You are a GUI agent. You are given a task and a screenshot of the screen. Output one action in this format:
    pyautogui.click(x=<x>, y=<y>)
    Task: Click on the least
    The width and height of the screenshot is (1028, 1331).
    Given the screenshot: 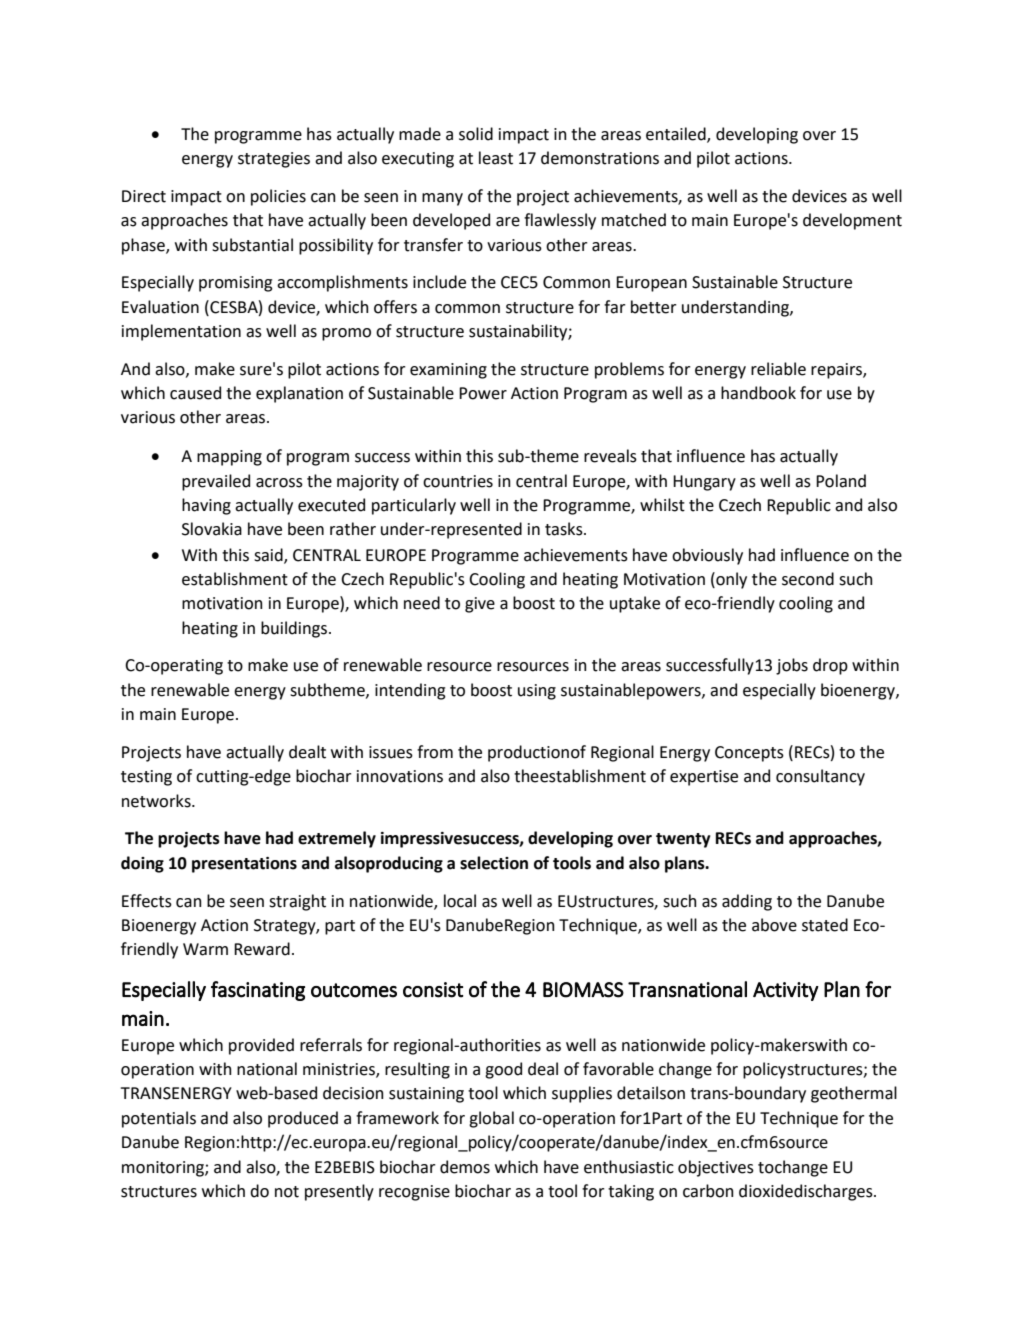 What is the action you would take?
    pyautogui.click(x=496, y=158)
